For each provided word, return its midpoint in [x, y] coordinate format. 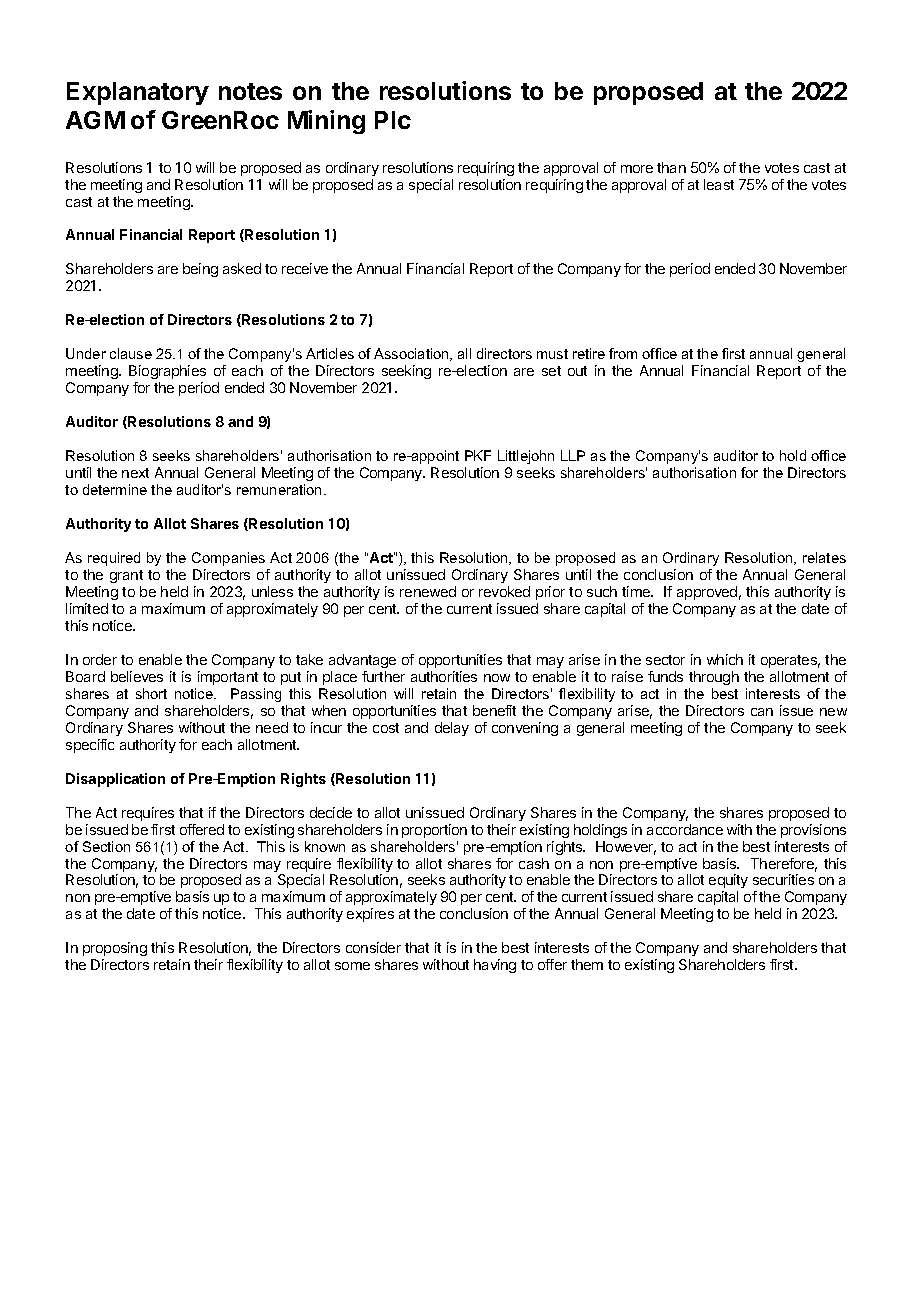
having [495, 966]
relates [824, 557]
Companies [228, 559]
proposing [115, 951]
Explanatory [138, 93]
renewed [428, 591]
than [671, 167]
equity [728, 883]
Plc [393, 120]
